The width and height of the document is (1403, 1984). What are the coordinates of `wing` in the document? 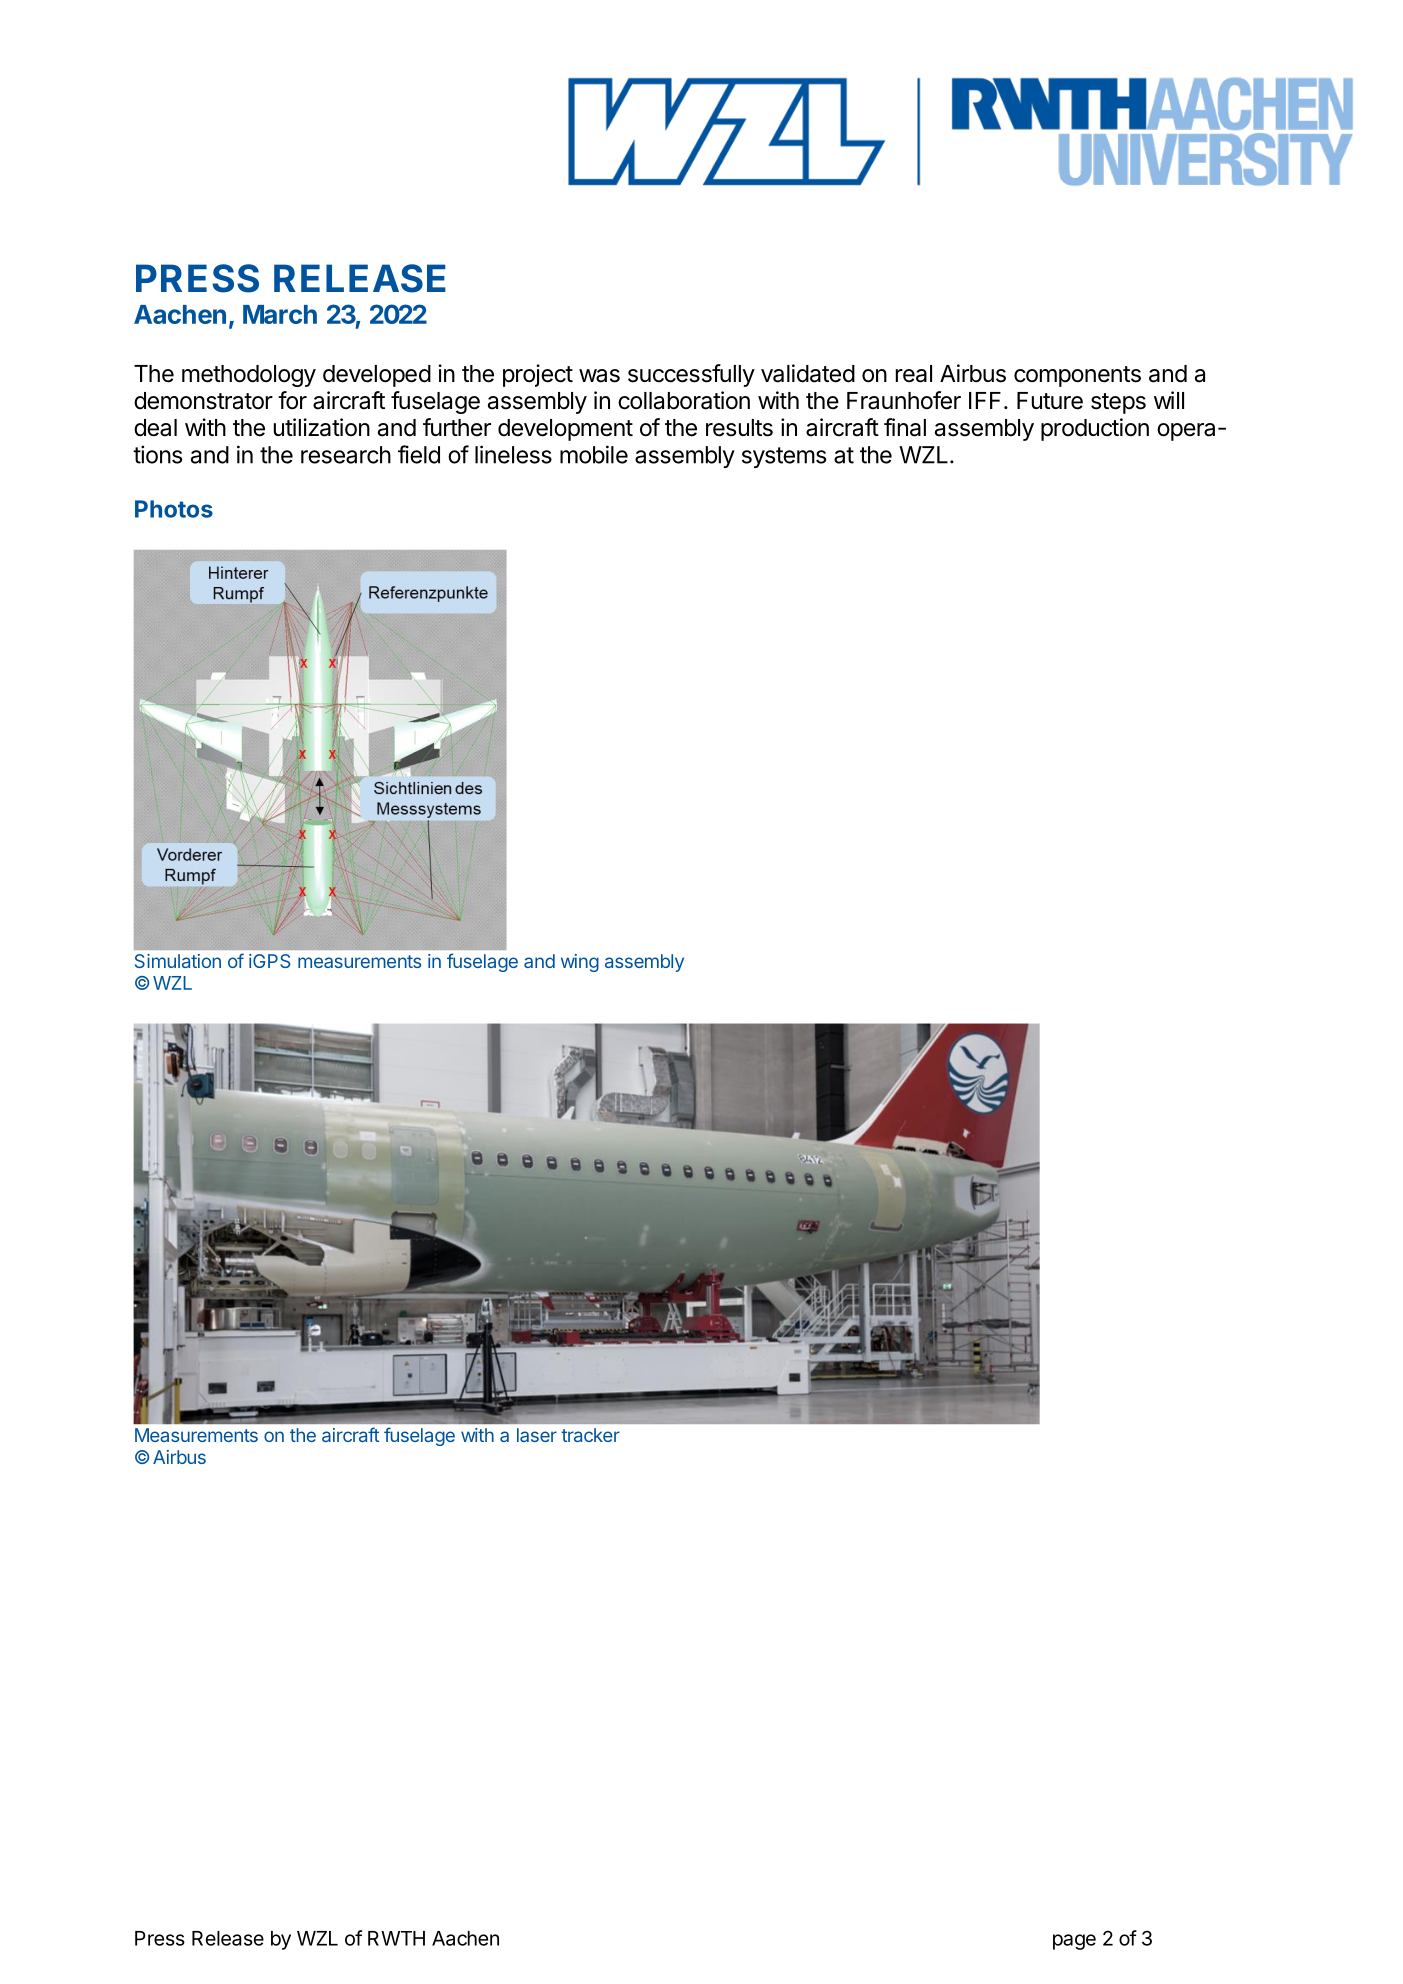 It's located at (580, 963).
